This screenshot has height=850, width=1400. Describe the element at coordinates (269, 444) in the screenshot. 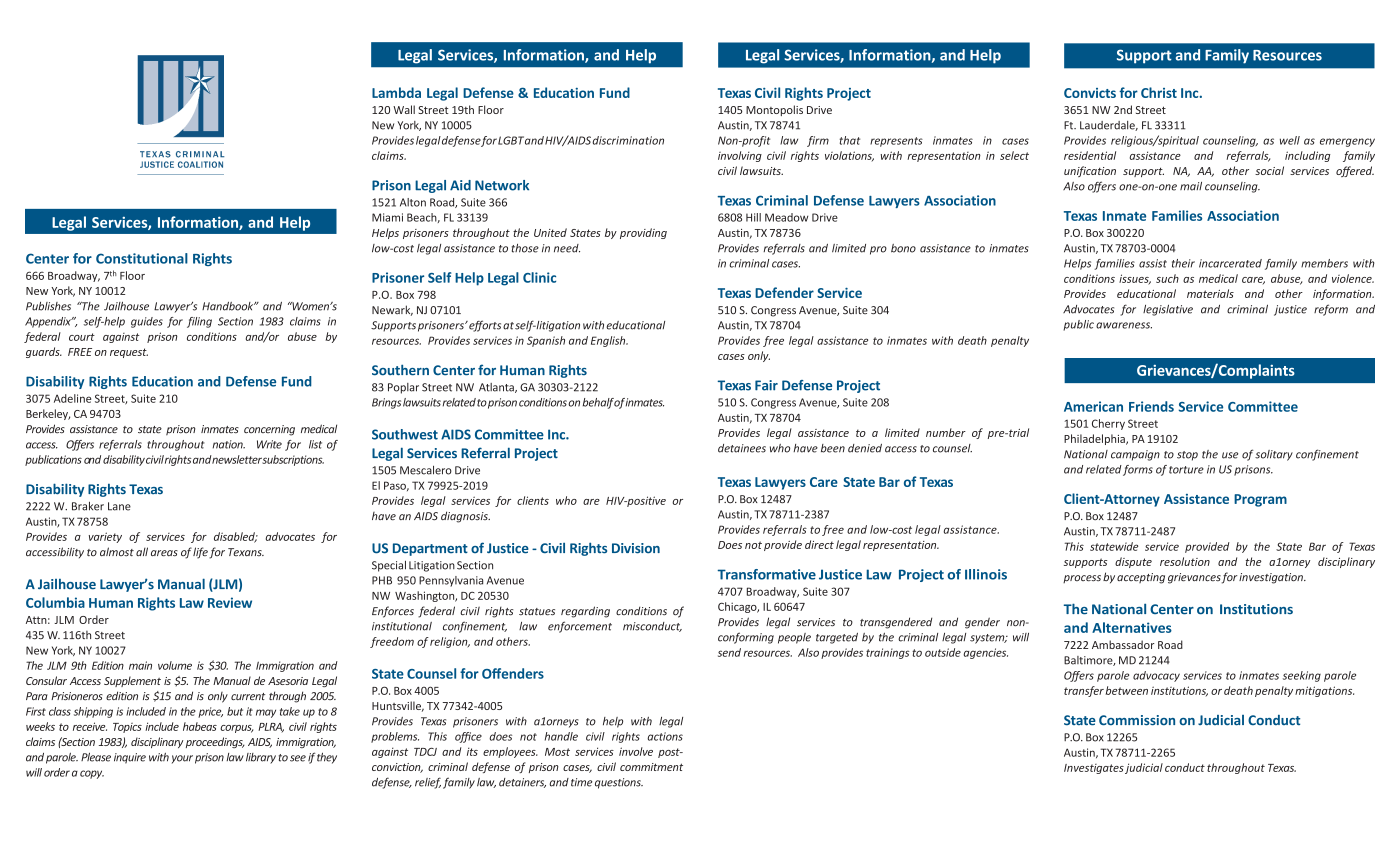

I see `Write` at that location.
